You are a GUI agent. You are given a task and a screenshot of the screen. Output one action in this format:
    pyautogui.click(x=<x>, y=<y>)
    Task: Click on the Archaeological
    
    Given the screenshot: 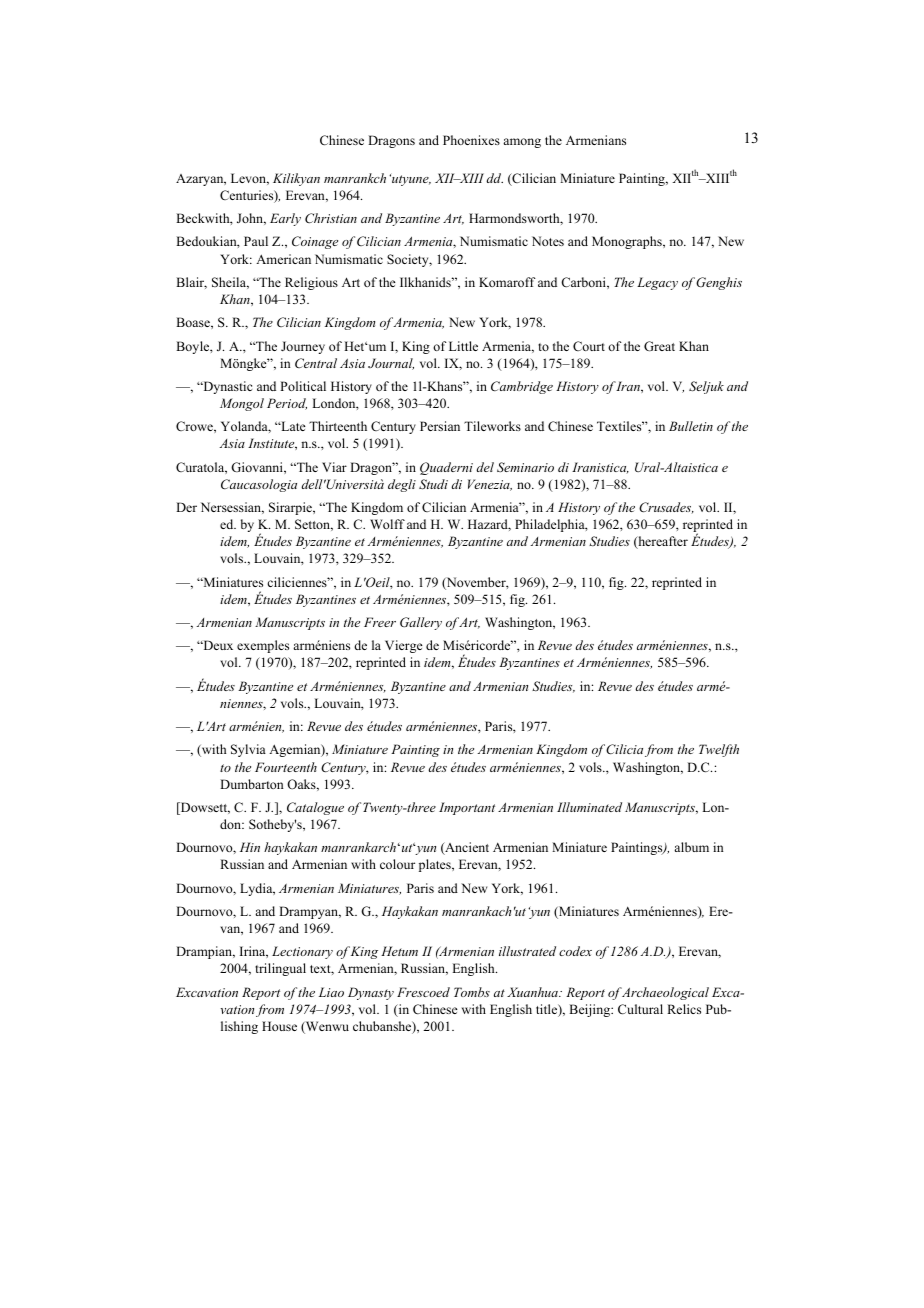 What is the action you would take?
    pyautogui.click(x=665, y=993)
